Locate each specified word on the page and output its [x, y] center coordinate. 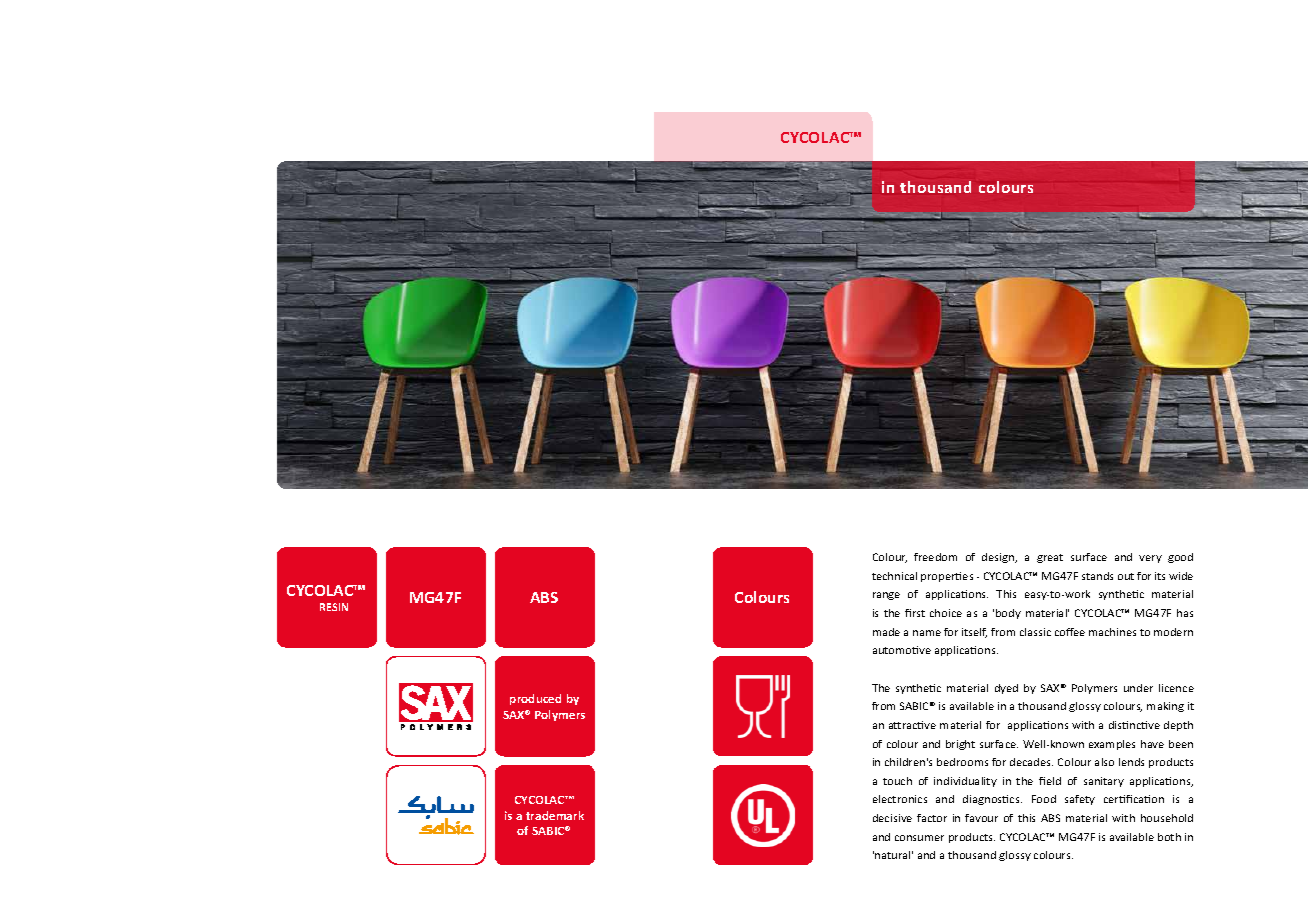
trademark [555, 815]
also [1104, 762]
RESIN [334, 607]
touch [897, 781]
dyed [1006, 689]
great [1050, 558]
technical [894, 576]
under [1138, 688]
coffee [1070, 632]
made [886, 632]
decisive [892, 818]
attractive [912, 725]
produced [535, 699]
